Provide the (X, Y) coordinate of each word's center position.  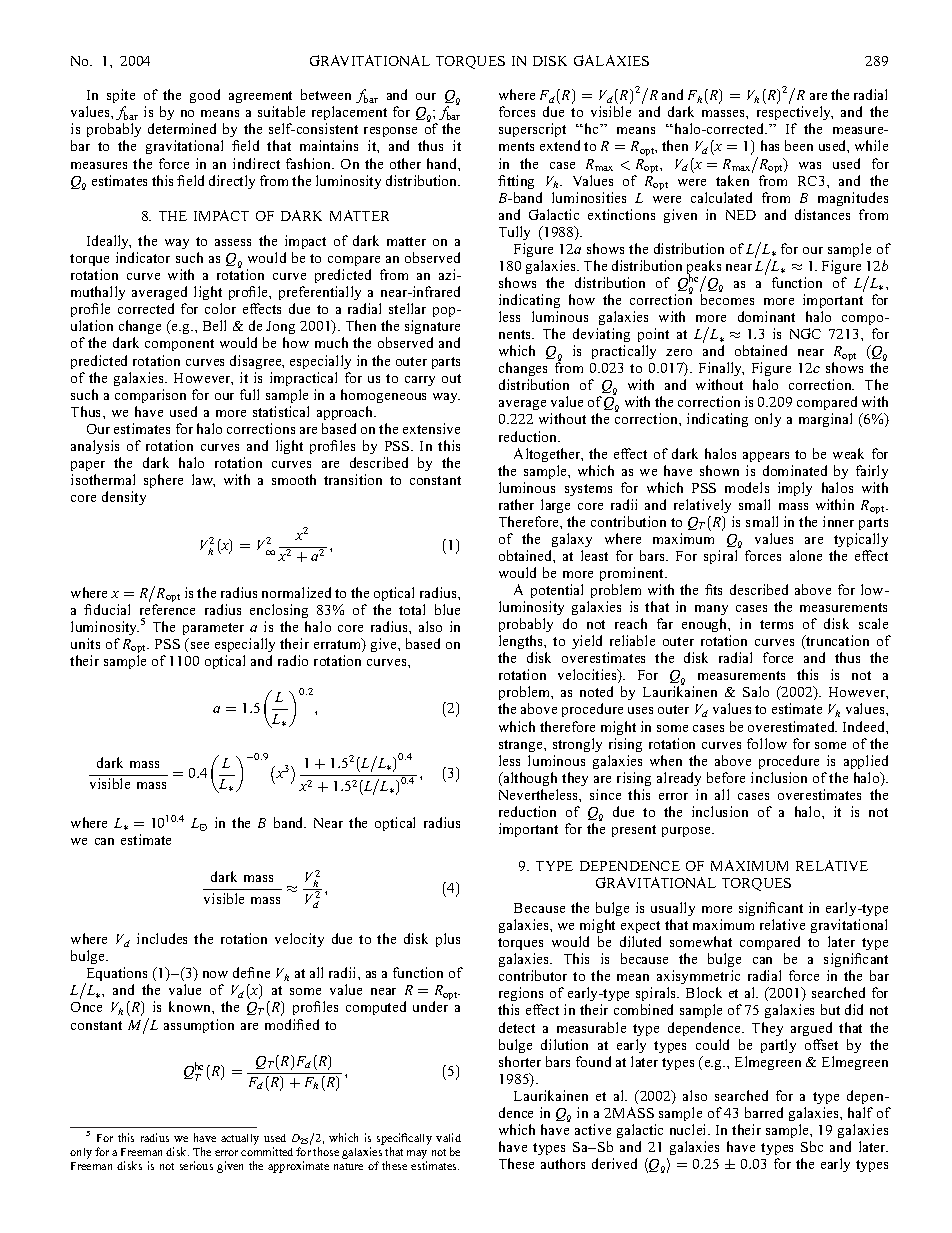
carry (420, 381)
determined (182, 128)
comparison (150, 396)
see (200, 645)
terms (776, 624)
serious (196, 1165)
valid (448, 1137)
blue (447, 609)
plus (448, 940)
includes (162, 938)
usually (673, 909)
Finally (721, 371)
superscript (532, 130)
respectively (795, 115)
